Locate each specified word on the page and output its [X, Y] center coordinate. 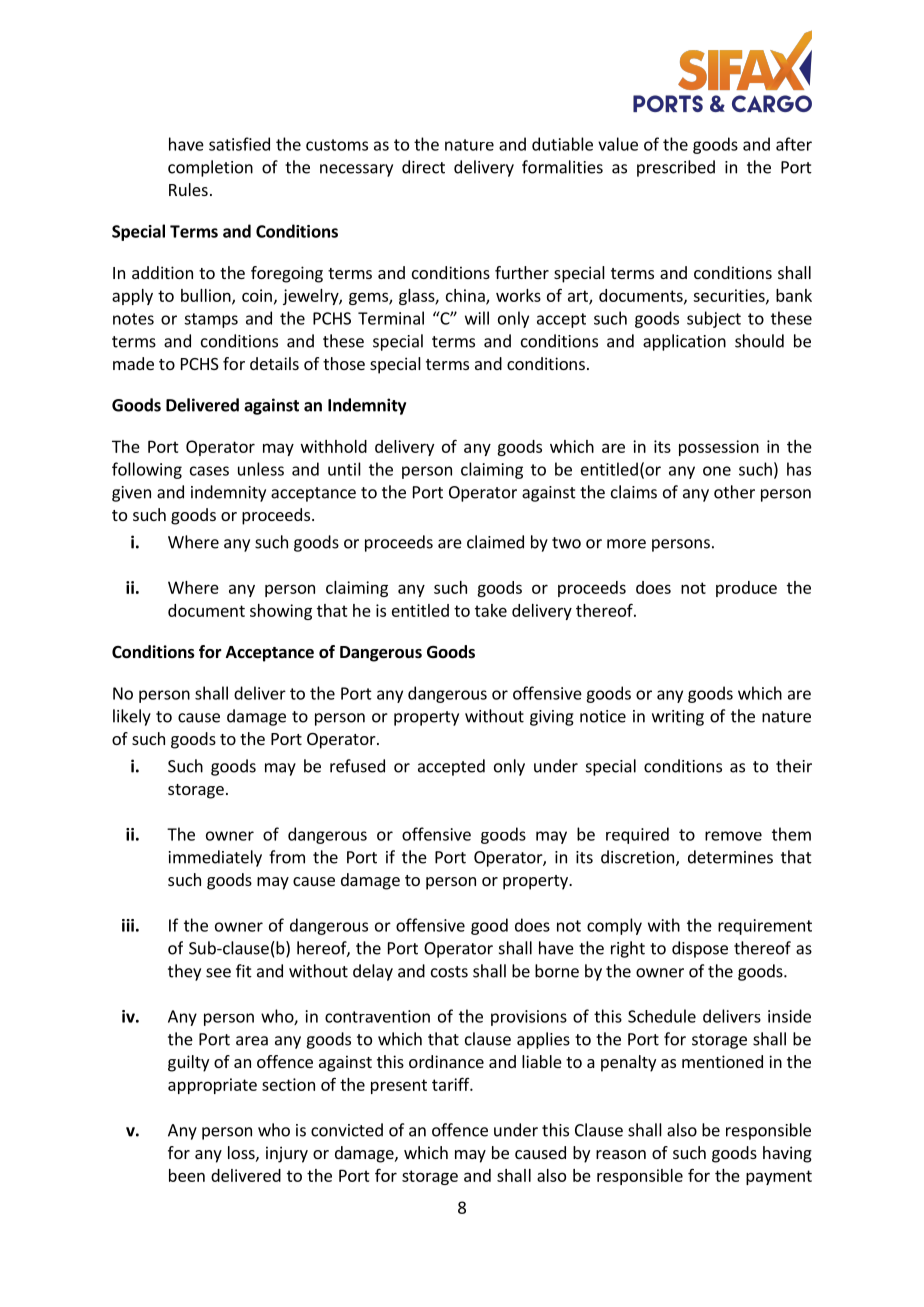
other [734, 492]
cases [209, 471]
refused [357, 766]
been [187, 1175]
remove [733, 836]
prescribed [676, 168]
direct [423, 167]
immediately [215, 858]
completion [210, 168]
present [399, 1086]
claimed [495, 542]
